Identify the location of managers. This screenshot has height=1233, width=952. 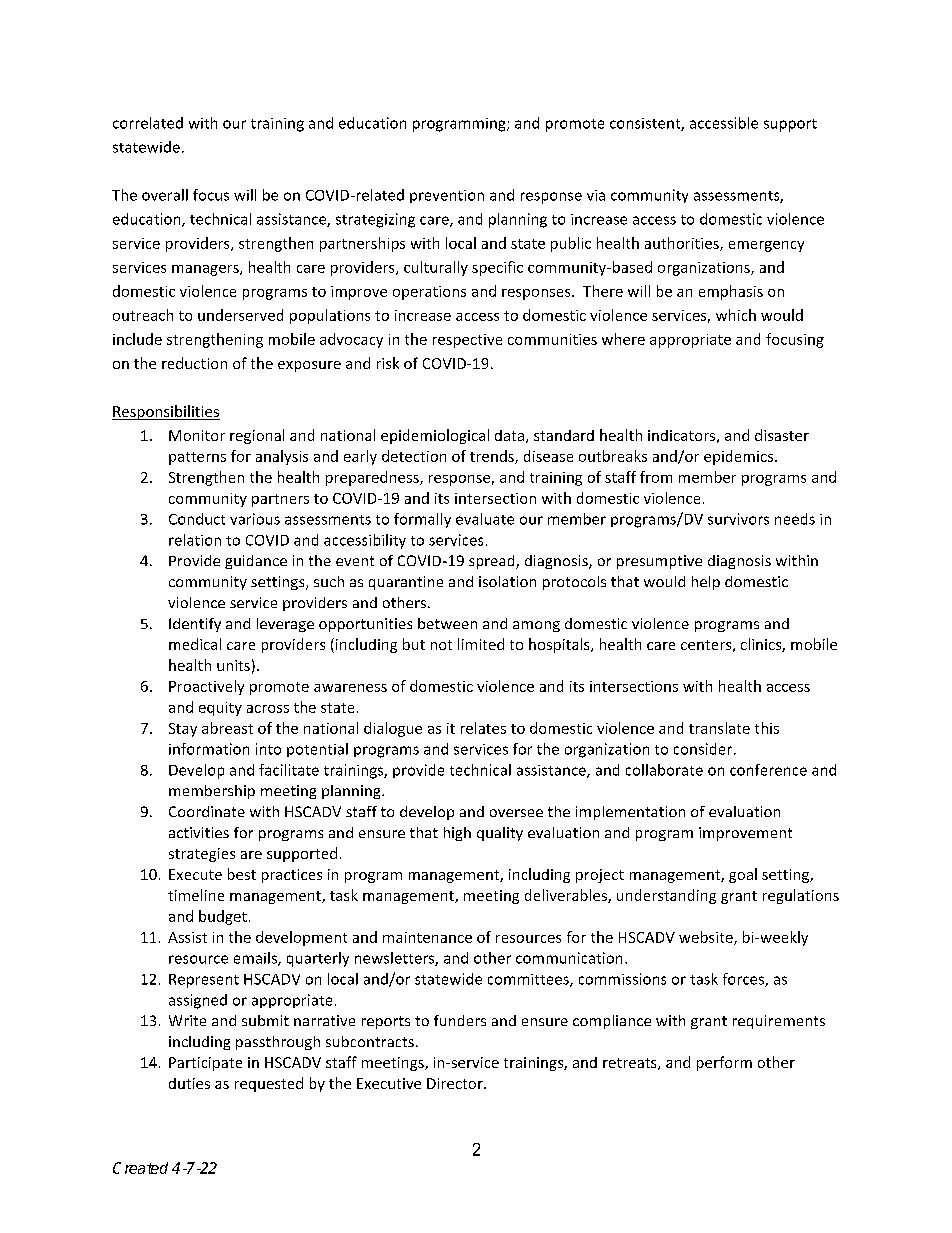
(206, 270).
